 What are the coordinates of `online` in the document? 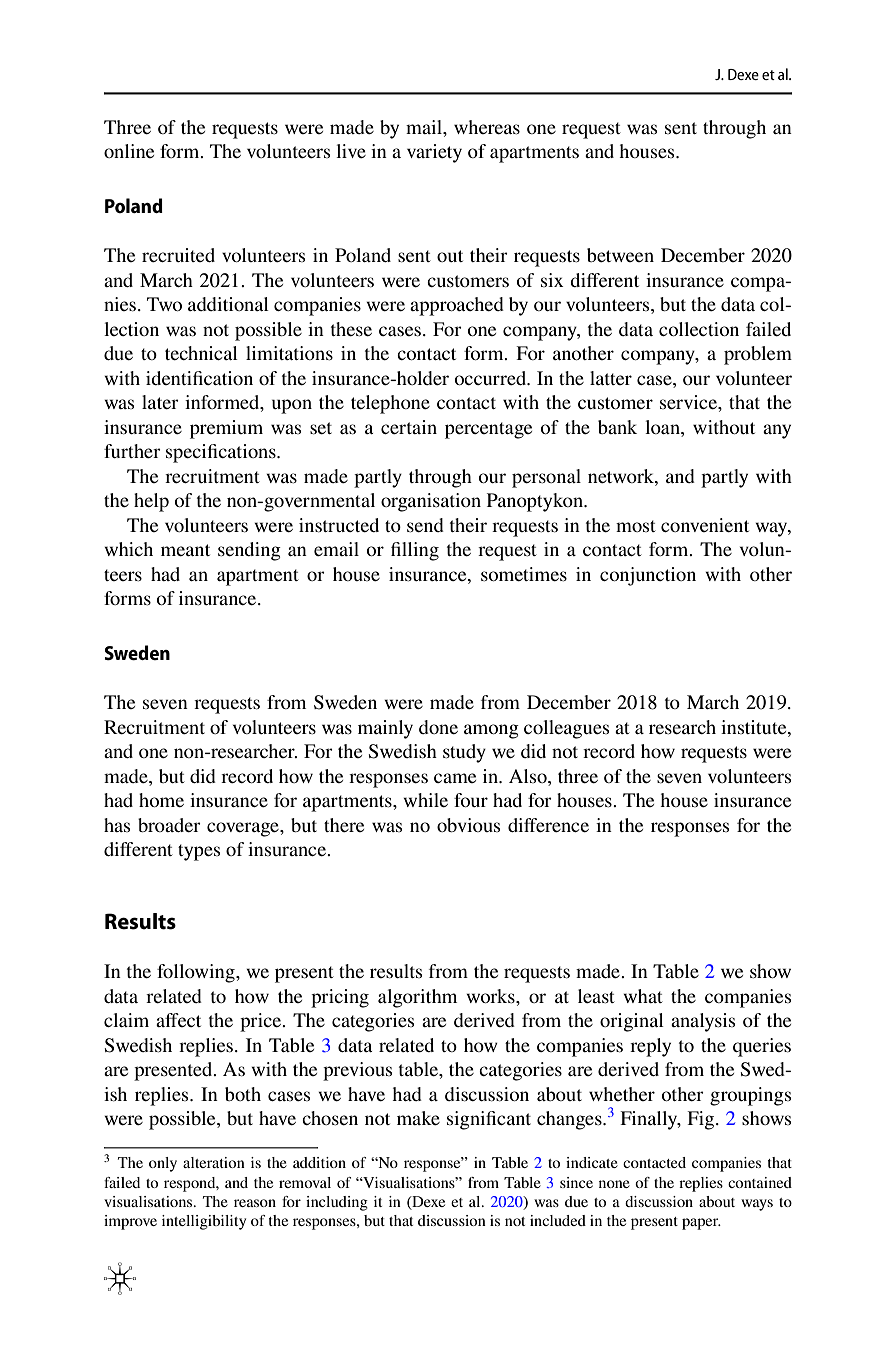 It's located at (129, 151).
